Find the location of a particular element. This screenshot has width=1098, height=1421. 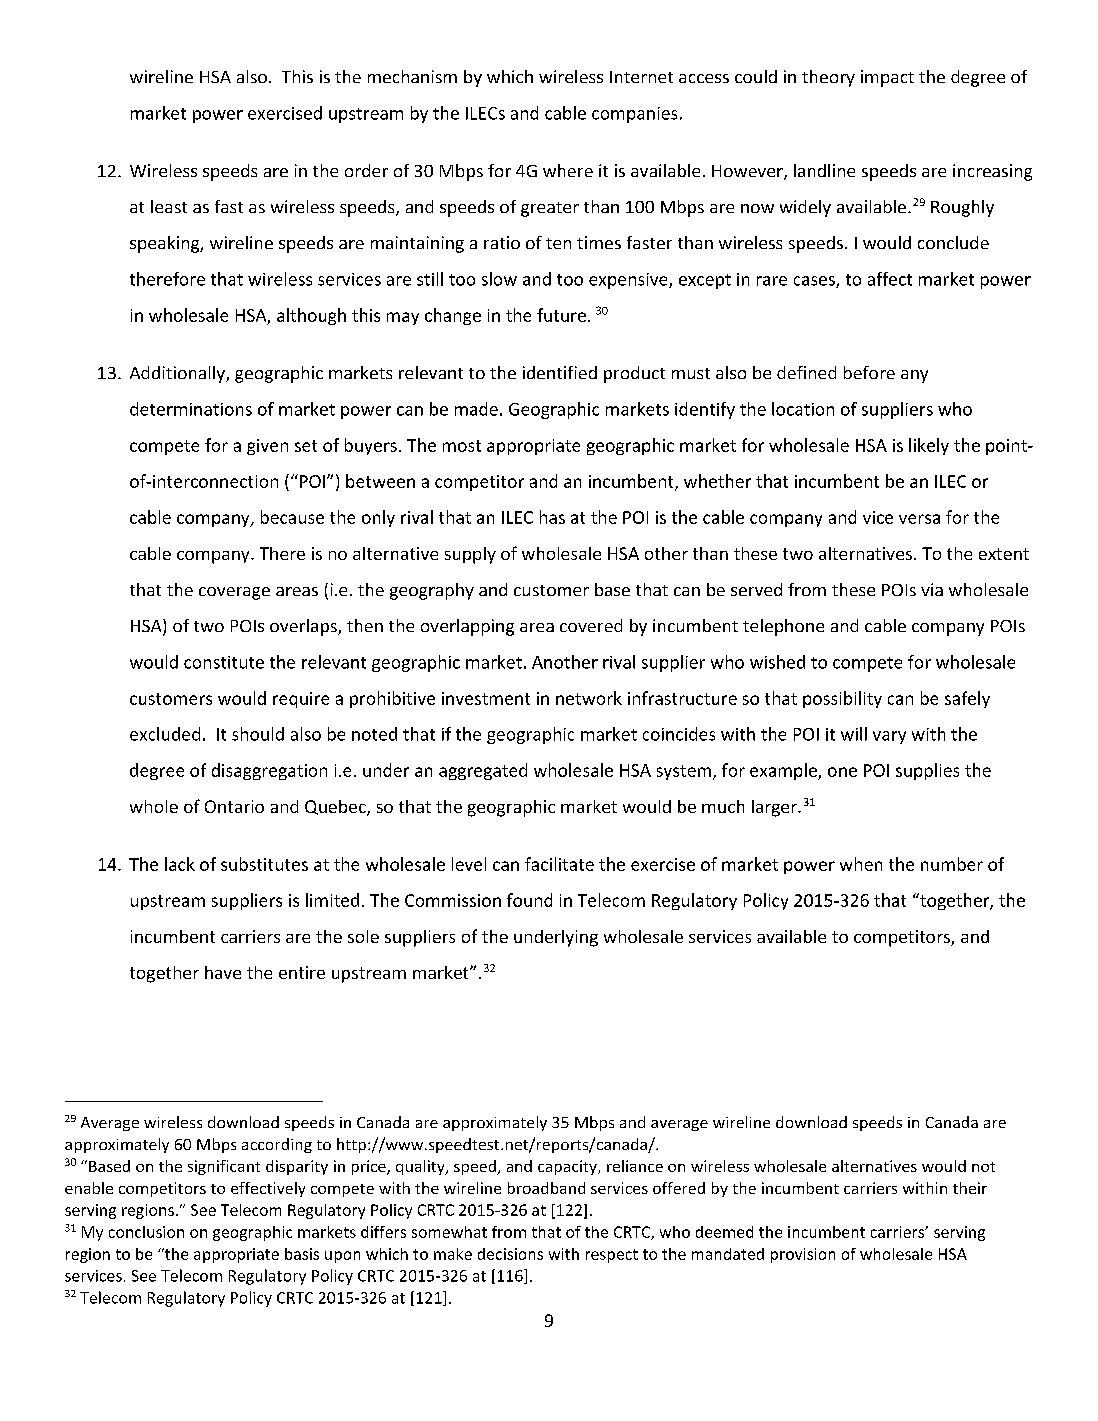

companies is located at coordinates (634, 115).
